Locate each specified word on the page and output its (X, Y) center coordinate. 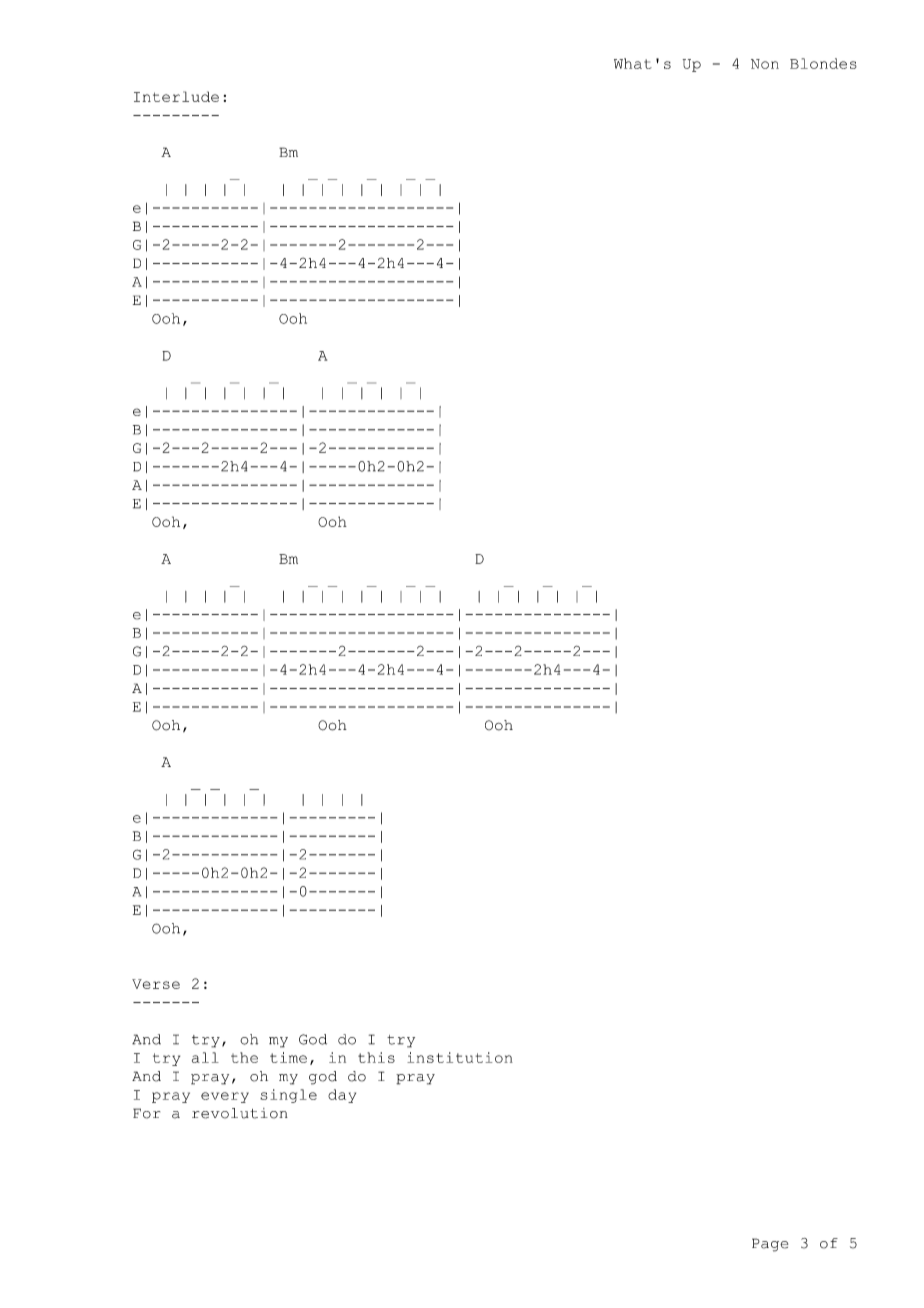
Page (770, 1245)
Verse (156, 984)
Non (765, 64)
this (376, 1057)
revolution (240, 1113)
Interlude (176, 96)
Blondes (823, 63)
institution (460, 1057)
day (342, 1096)
